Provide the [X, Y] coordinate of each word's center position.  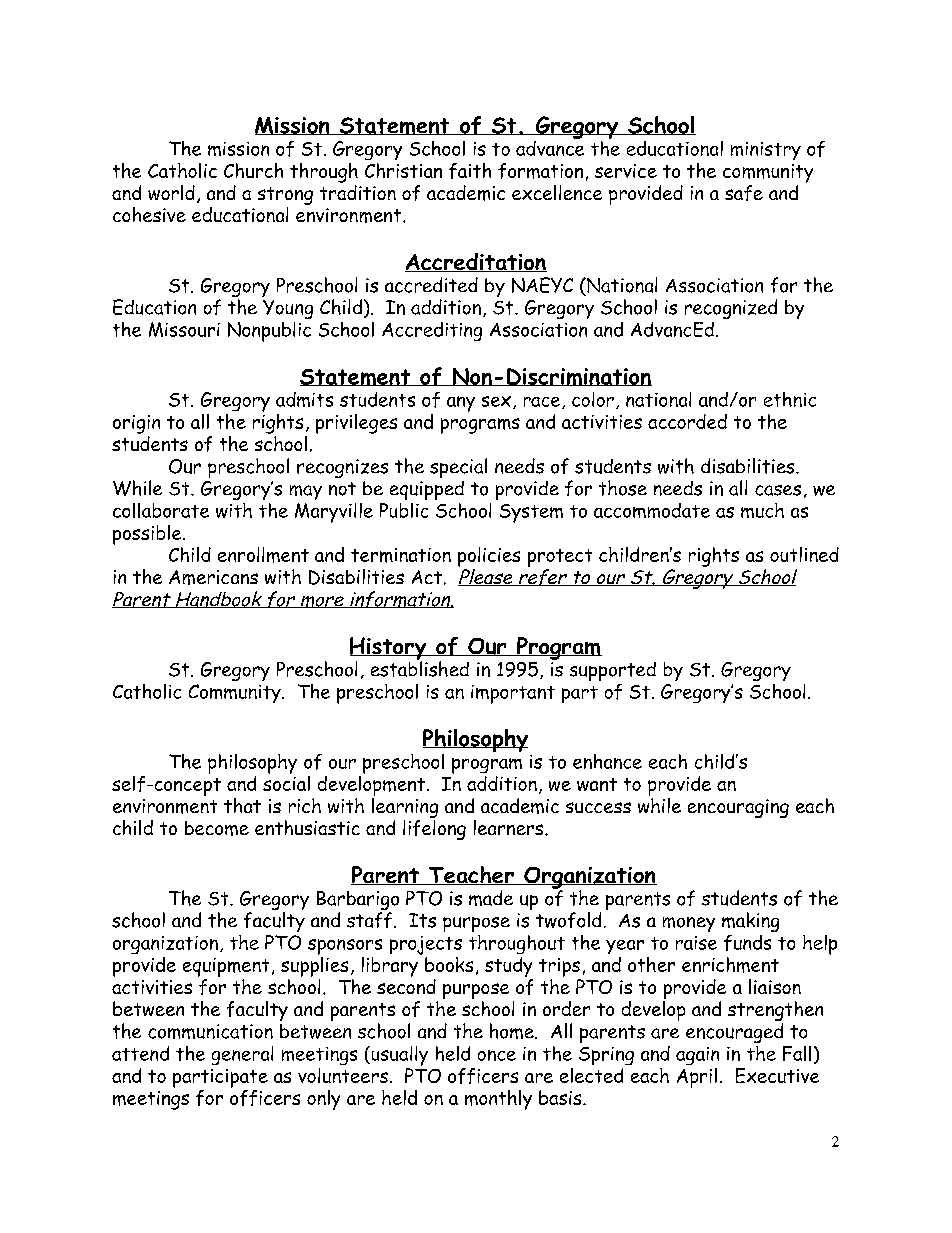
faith [470, 171]
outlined [804, 554]
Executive [777, 1075]
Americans [213, 577]
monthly [498, 1100]
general [242, 1055]
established [420, 668]
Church [253, 170]
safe [744, 193]
